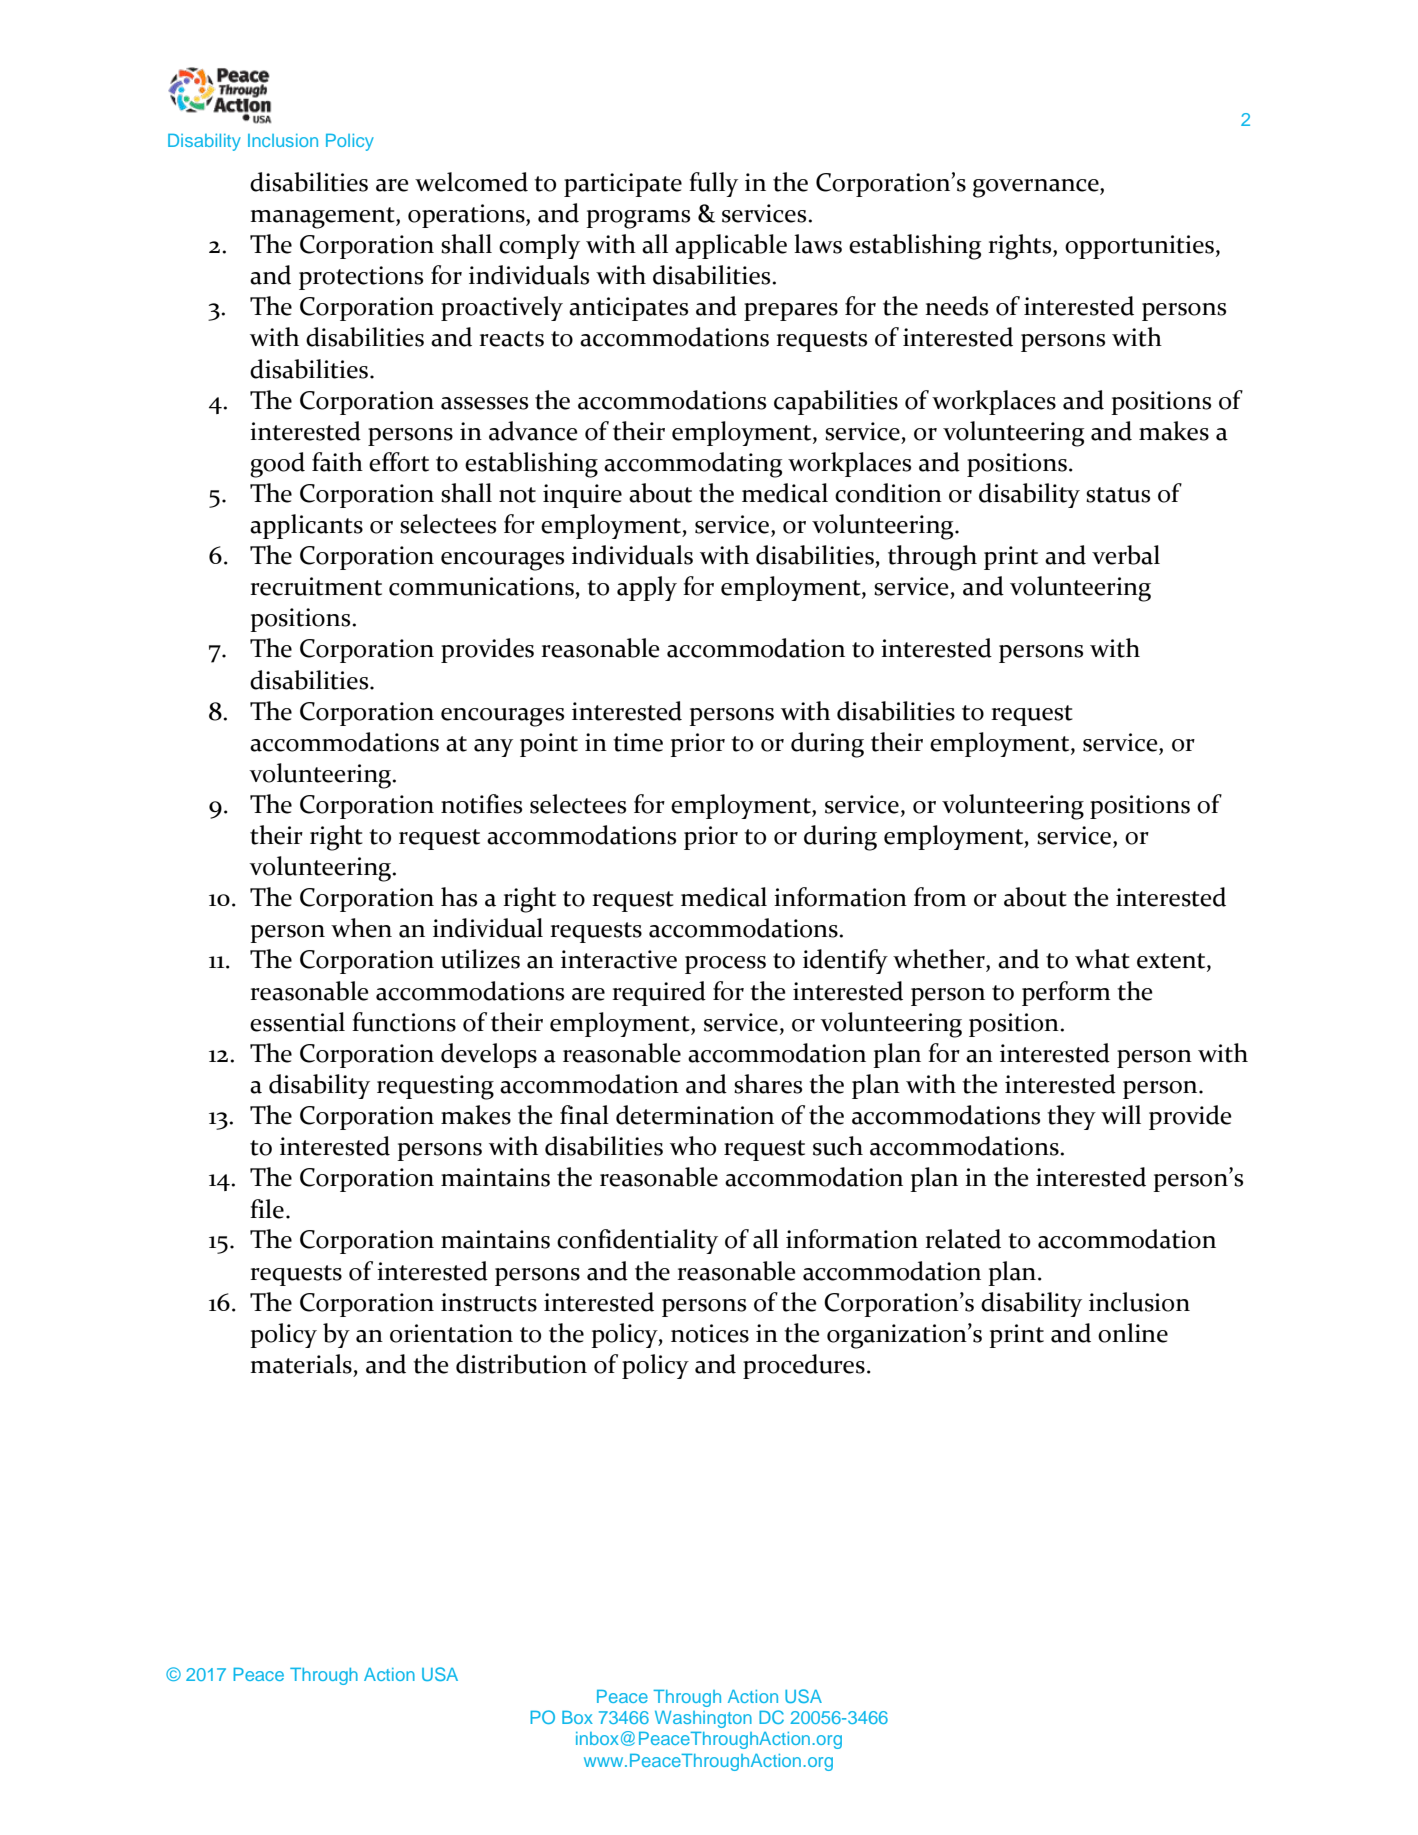  I want to click on when, so click(361, 928).
